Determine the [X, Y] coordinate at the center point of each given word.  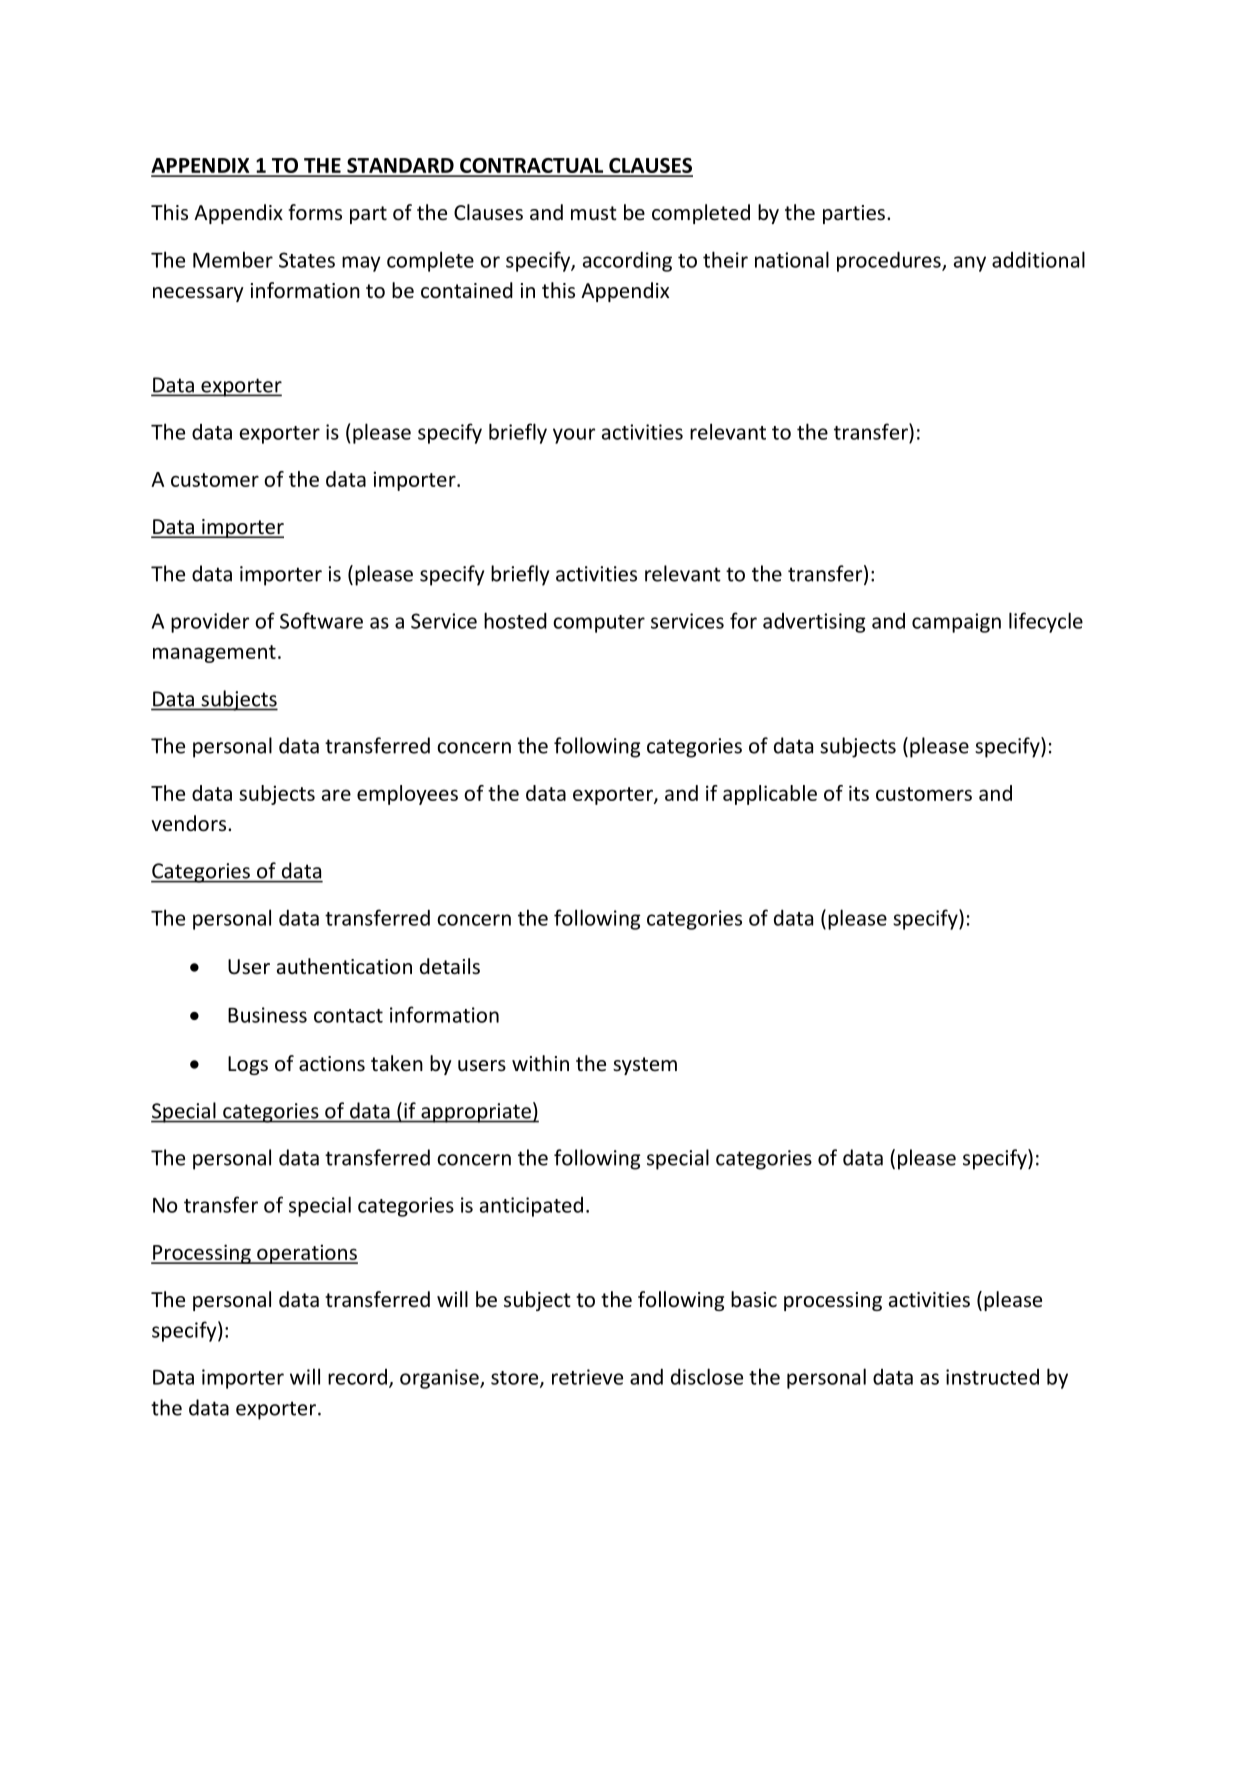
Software [321, 620]
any [970, 264]
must [593, 213]
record [357, 1377]
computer [599, 624]
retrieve [587, 1377]
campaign [956, 623]
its [859, 793]
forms [315, 212]
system [645, 1066]
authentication [344, 966]
